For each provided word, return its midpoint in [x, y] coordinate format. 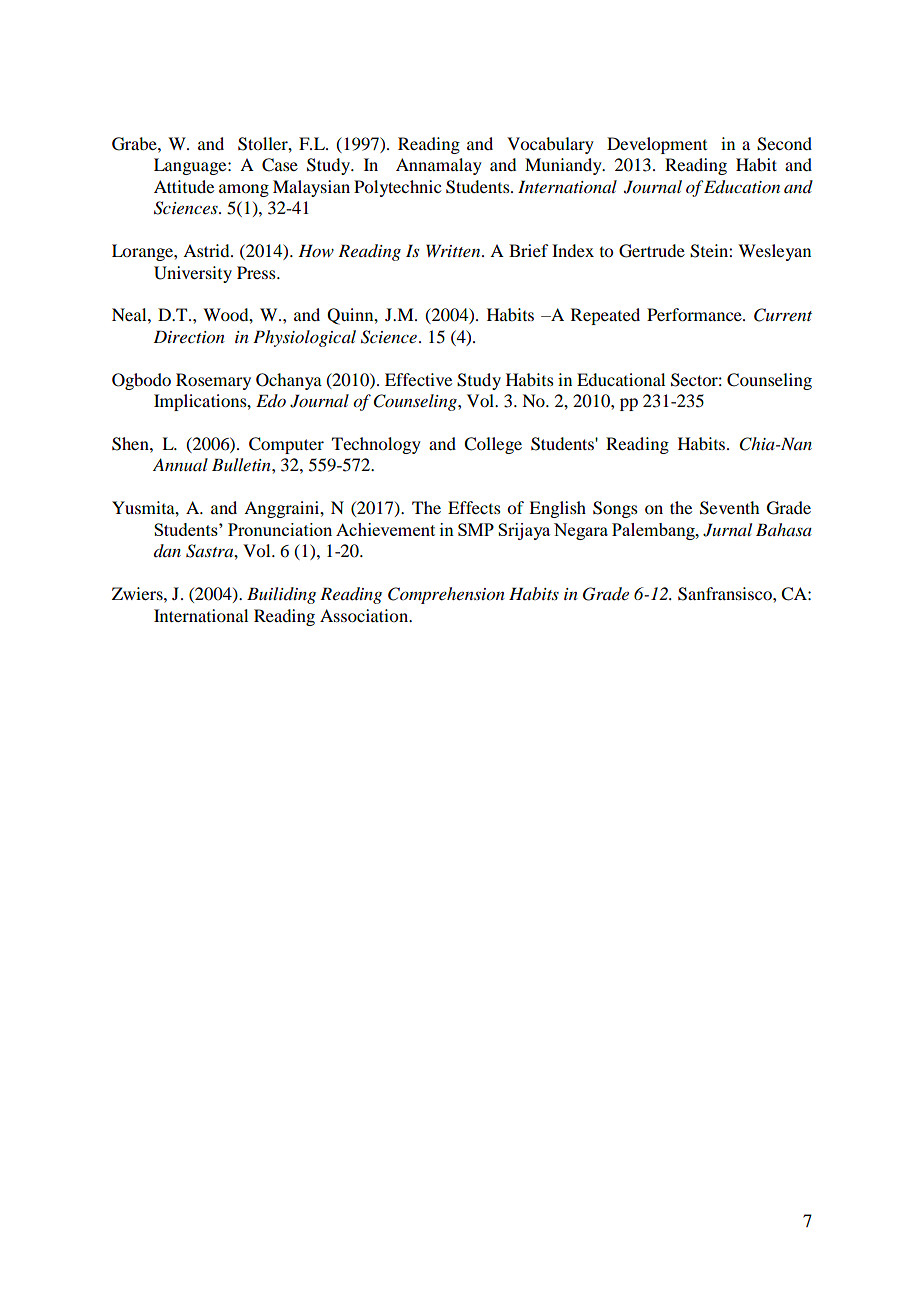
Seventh [729, 508]
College [493, 445]
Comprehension [446, 595]
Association [365, 615]
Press [257, 272]
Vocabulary [550, 145]
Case [280, 165]
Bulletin [242, 464]
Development [657, 145]
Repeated [605, 316]
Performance [695, 314]
